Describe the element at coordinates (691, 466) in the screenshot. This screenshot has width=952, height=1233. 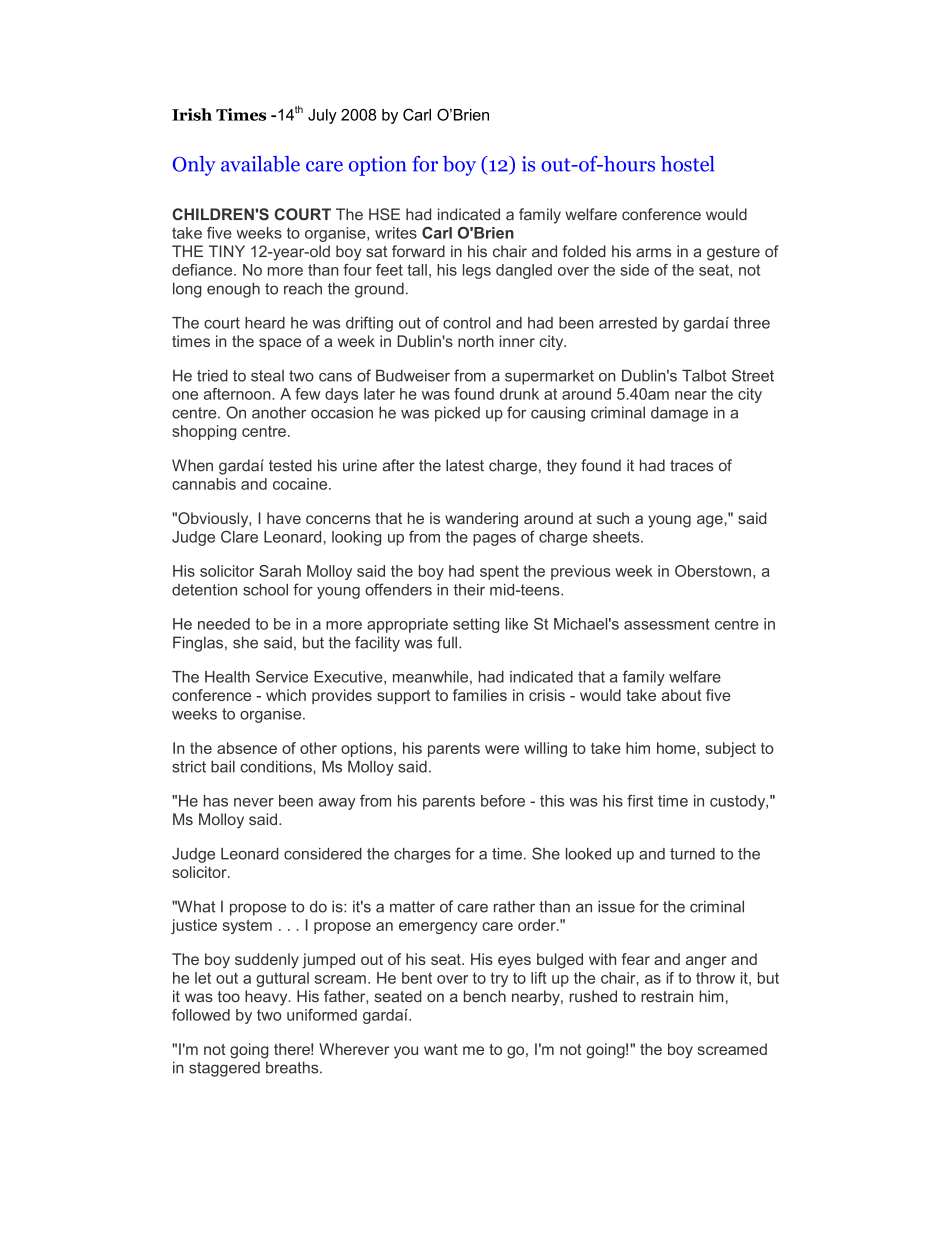
I see `traces` at that location.
